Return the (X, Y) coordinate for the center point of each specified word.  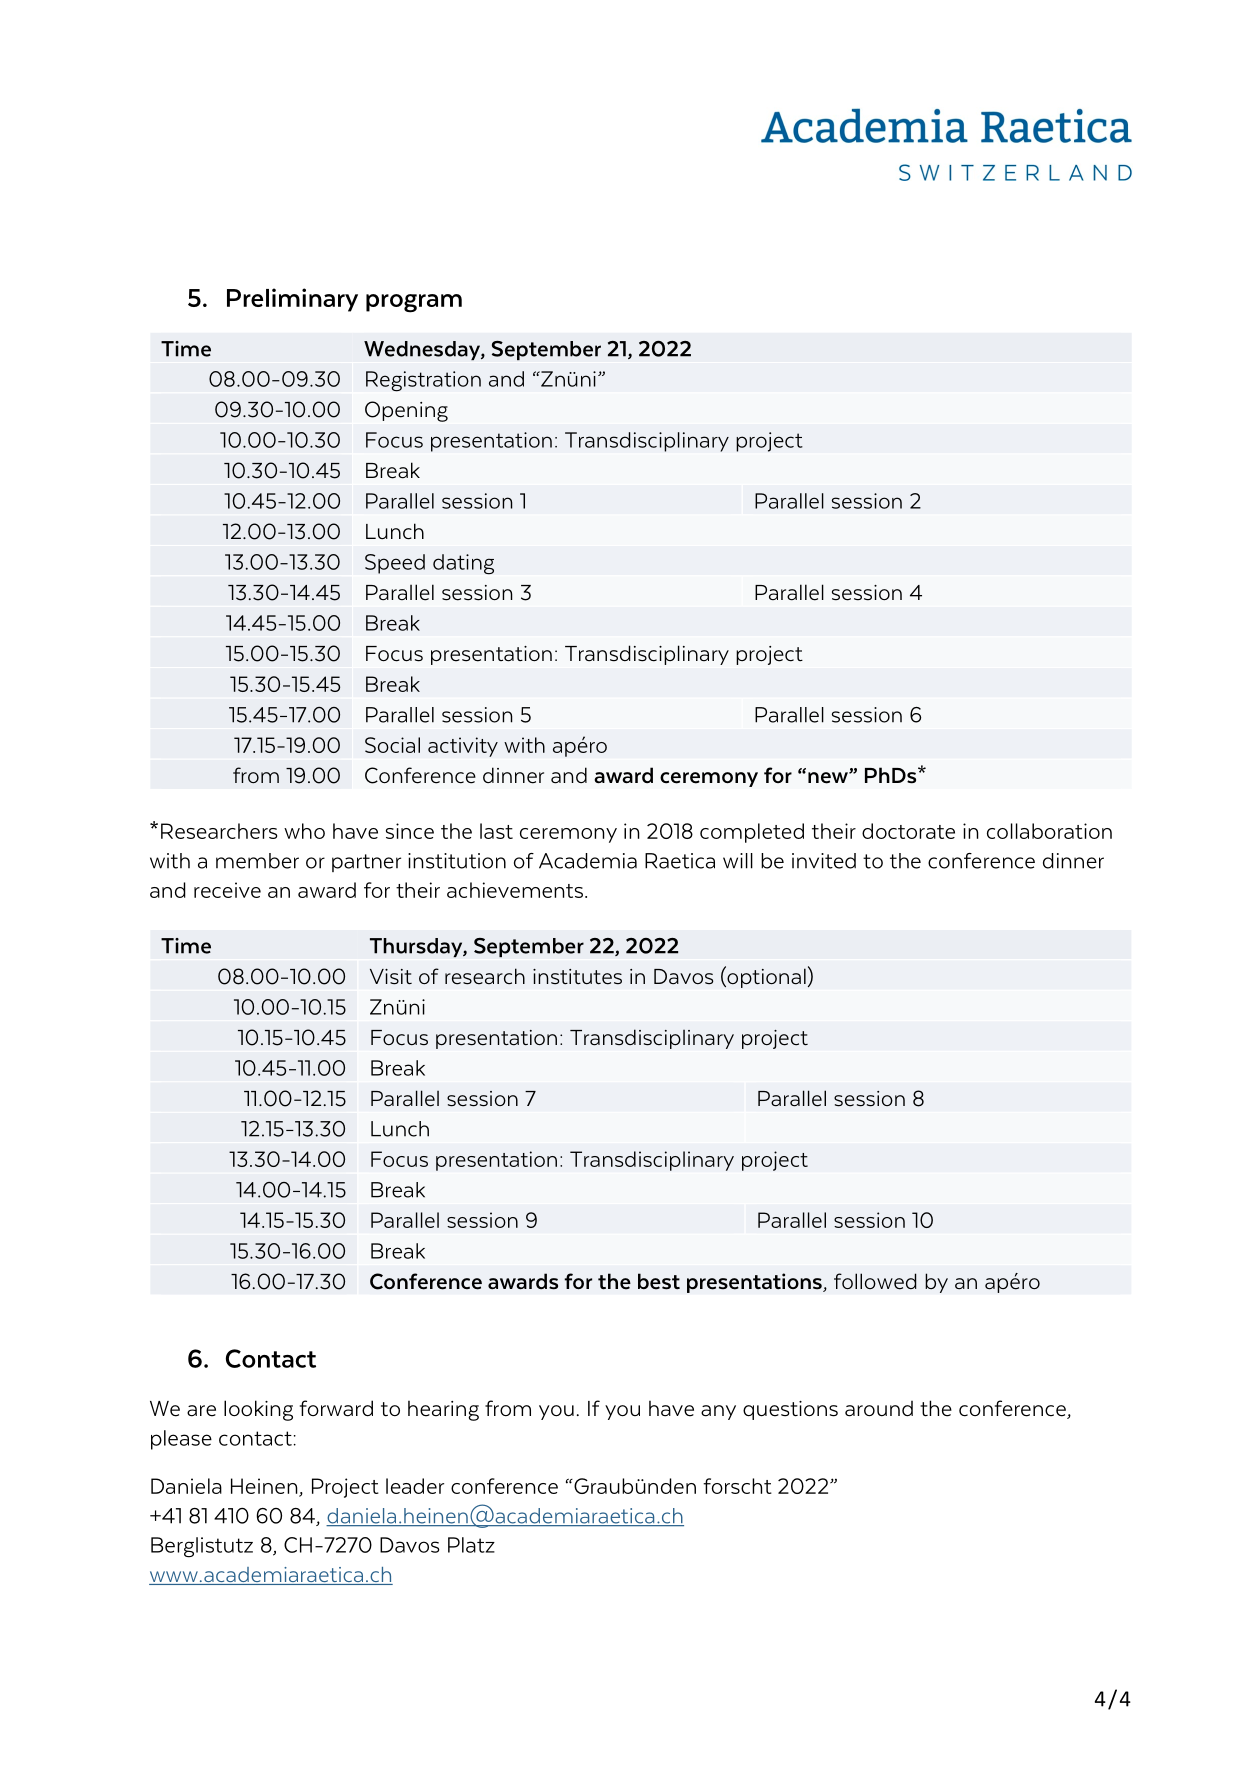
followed (875, 1281)
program (414, 303)
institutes (577, 977)
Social (392, 745)
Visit (391, 977)
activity (463, 747)
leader (415, 1486)
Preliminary (292, 300)
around (879, 1409)
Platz (471, 1545)
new (829, 778)
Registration (423, 381)
